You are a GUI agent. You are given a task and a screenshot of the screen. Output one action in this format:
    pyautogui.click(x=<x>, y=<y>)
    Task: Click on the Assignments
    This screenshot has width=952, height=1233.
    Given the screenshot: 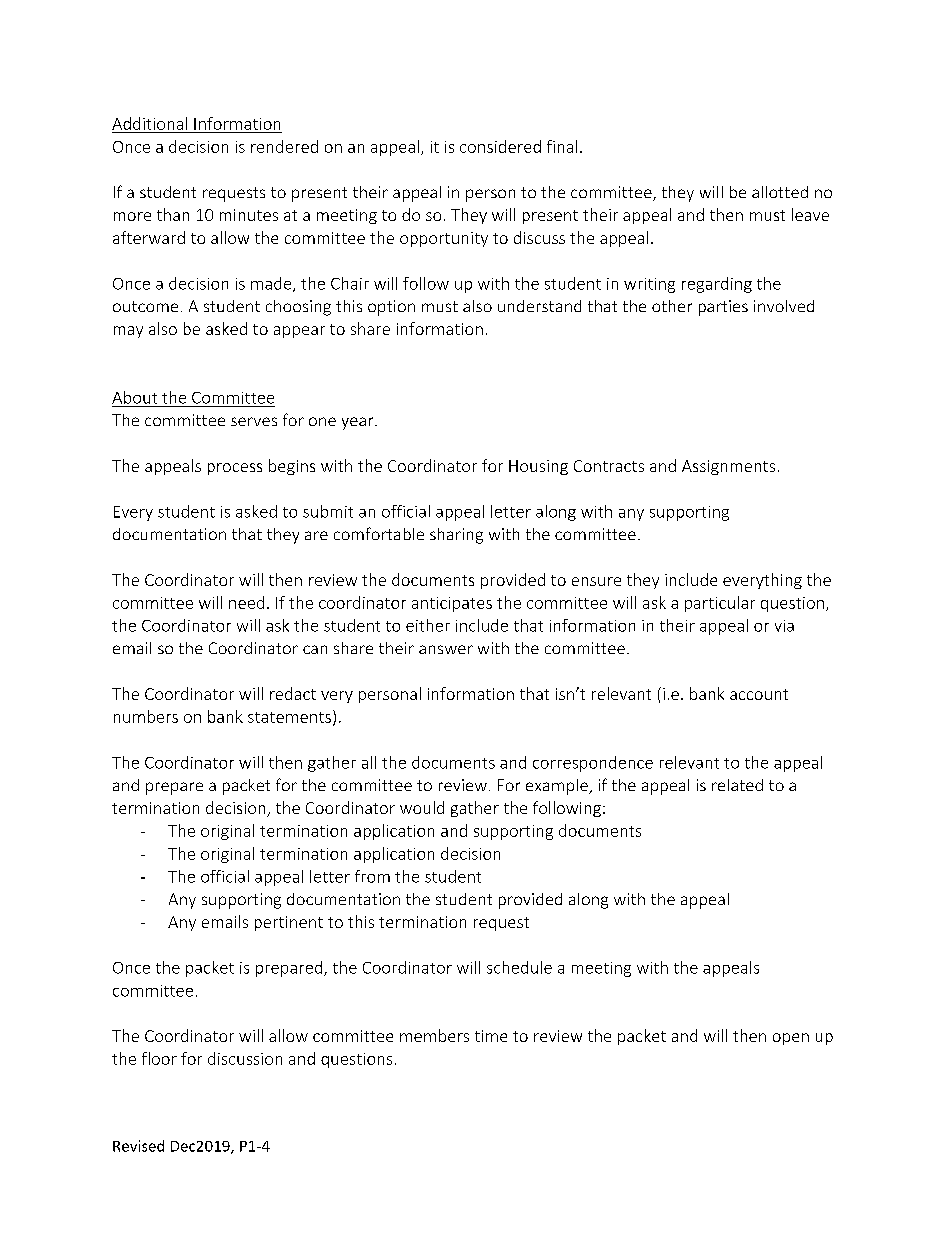 What is the action you would take?
    pyautogui.click(x=728, y=467)
